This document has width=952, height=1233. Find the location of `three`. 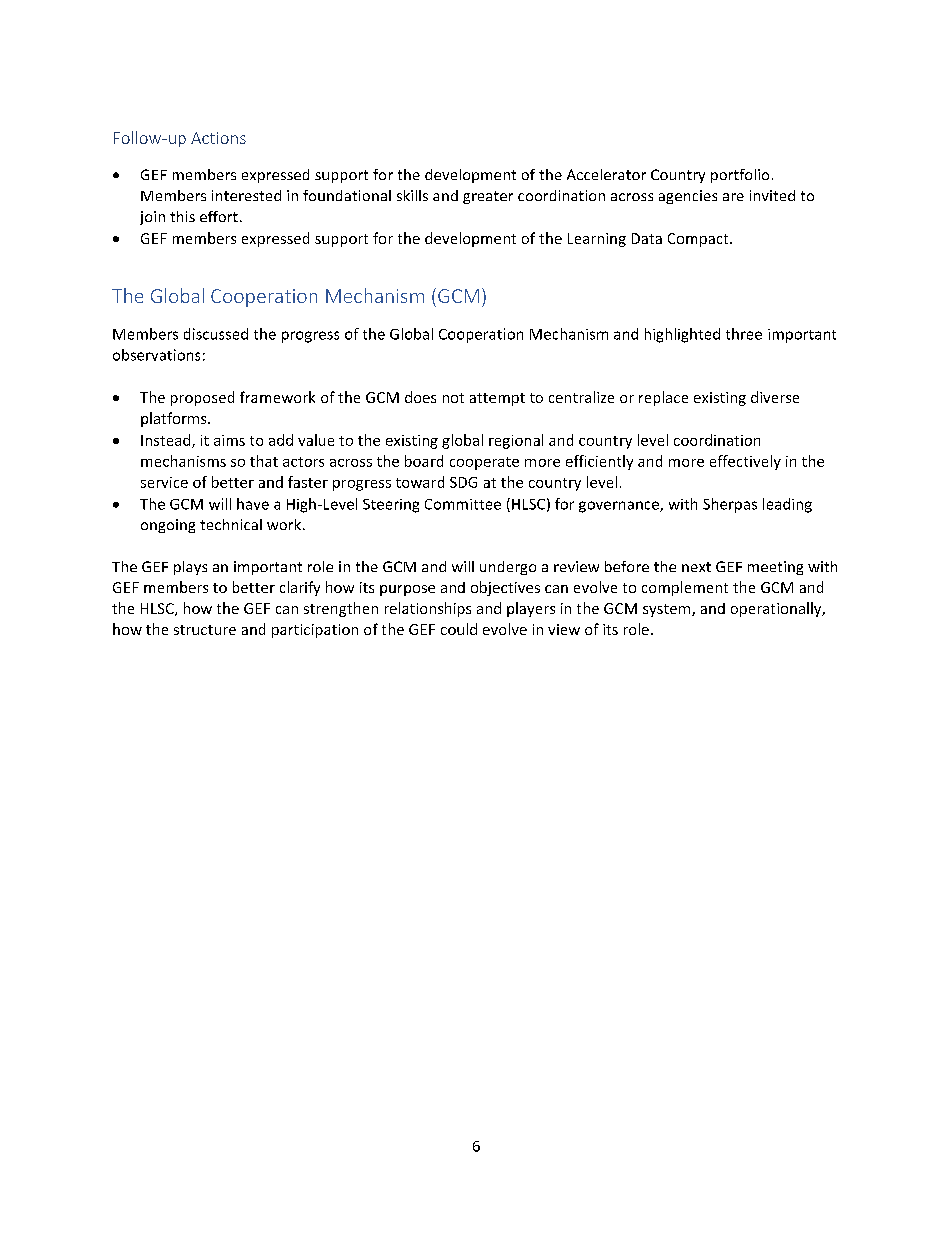

three is located at coordinates (744, 334).
